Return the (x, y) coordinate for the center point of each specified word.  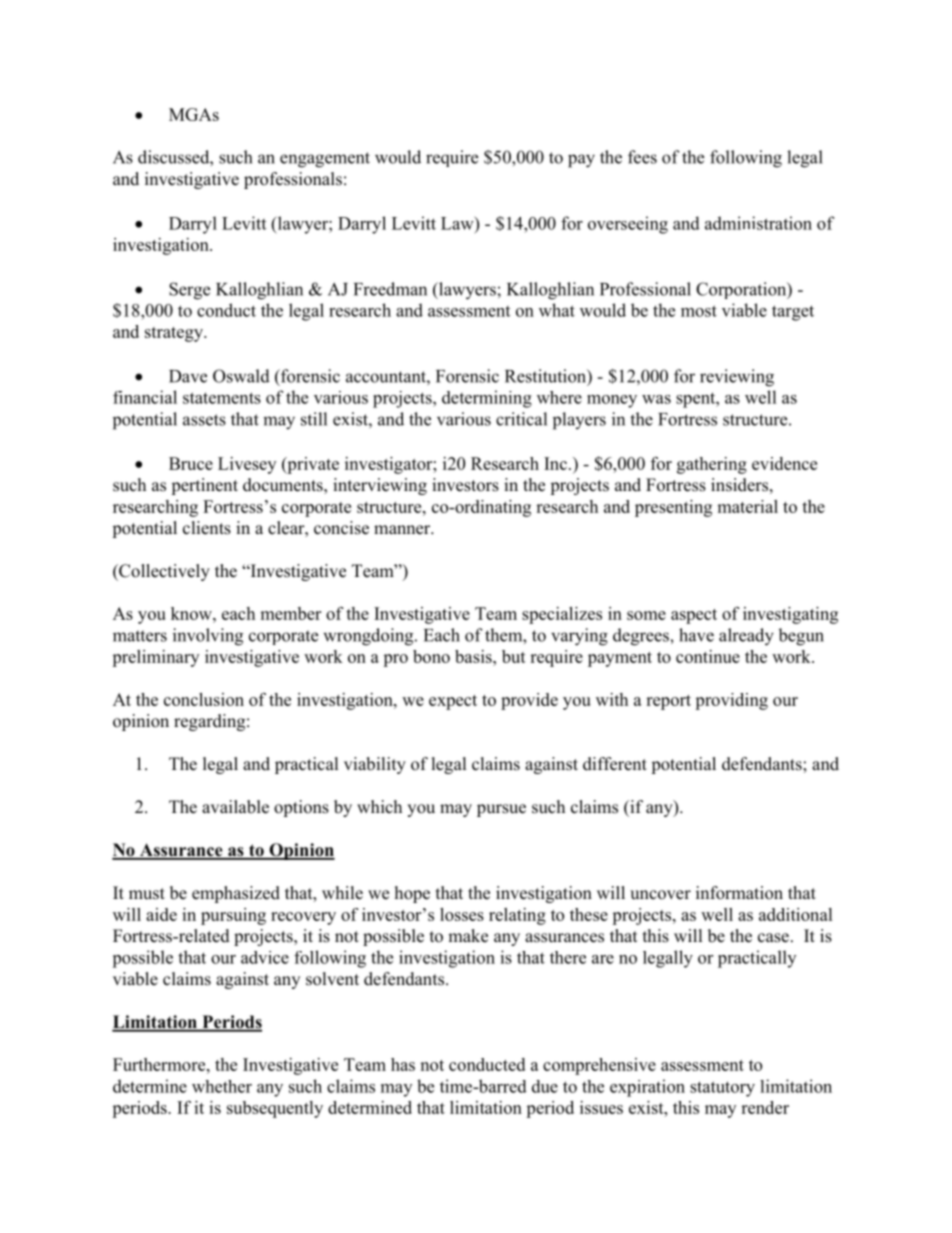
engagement (325, 160)
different (615, 764)
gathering (712, 465)
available (235, 807)
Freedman (390, 289)
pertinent (204, 486)
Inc (555, 463)
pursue (501, 810)
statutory (722, 1089)
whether (222, 1086)
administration (758, 223)
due (545, 1086)
